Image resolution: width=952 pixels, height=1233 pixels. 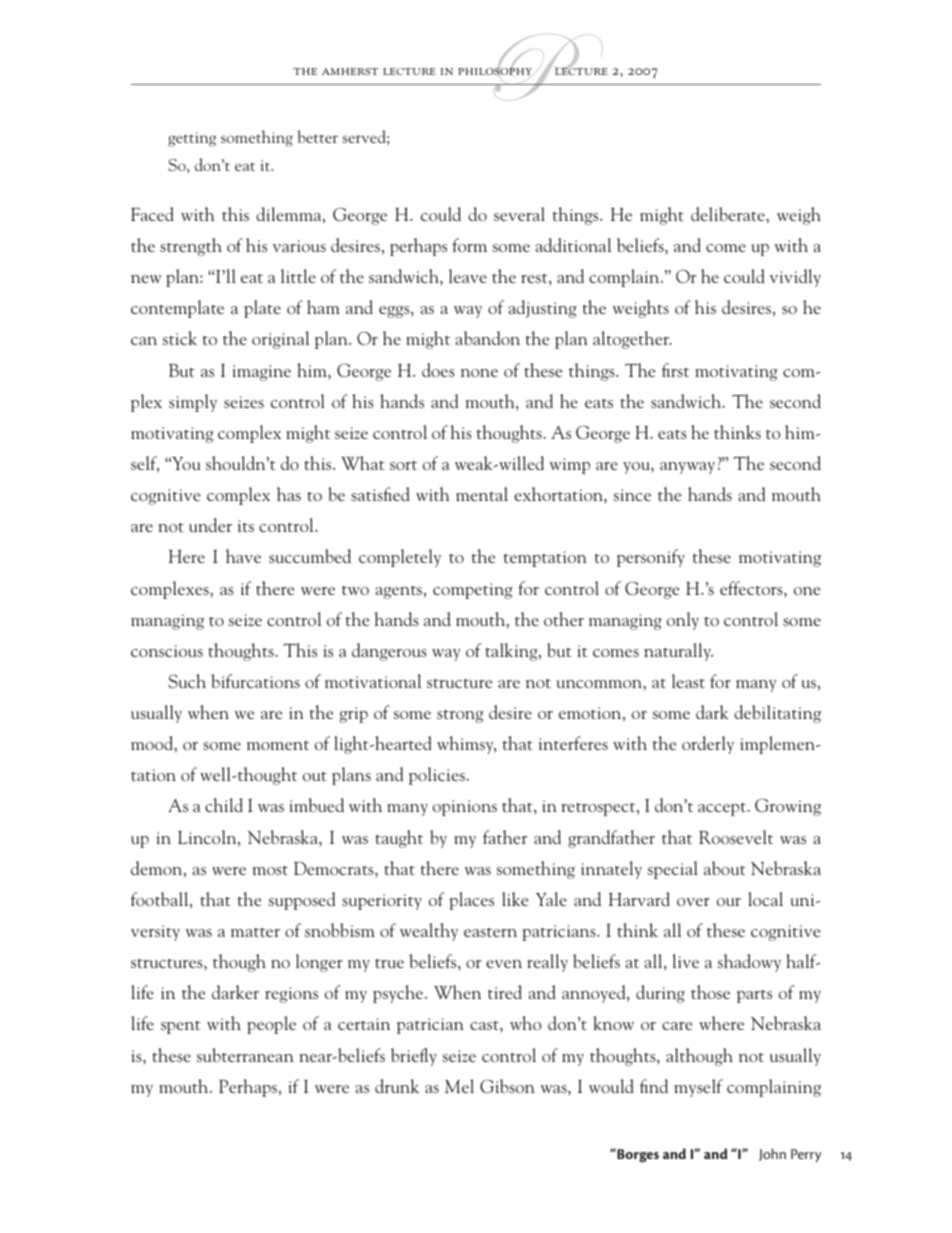 I want to click on conscious, so click(x=167, y=651).
